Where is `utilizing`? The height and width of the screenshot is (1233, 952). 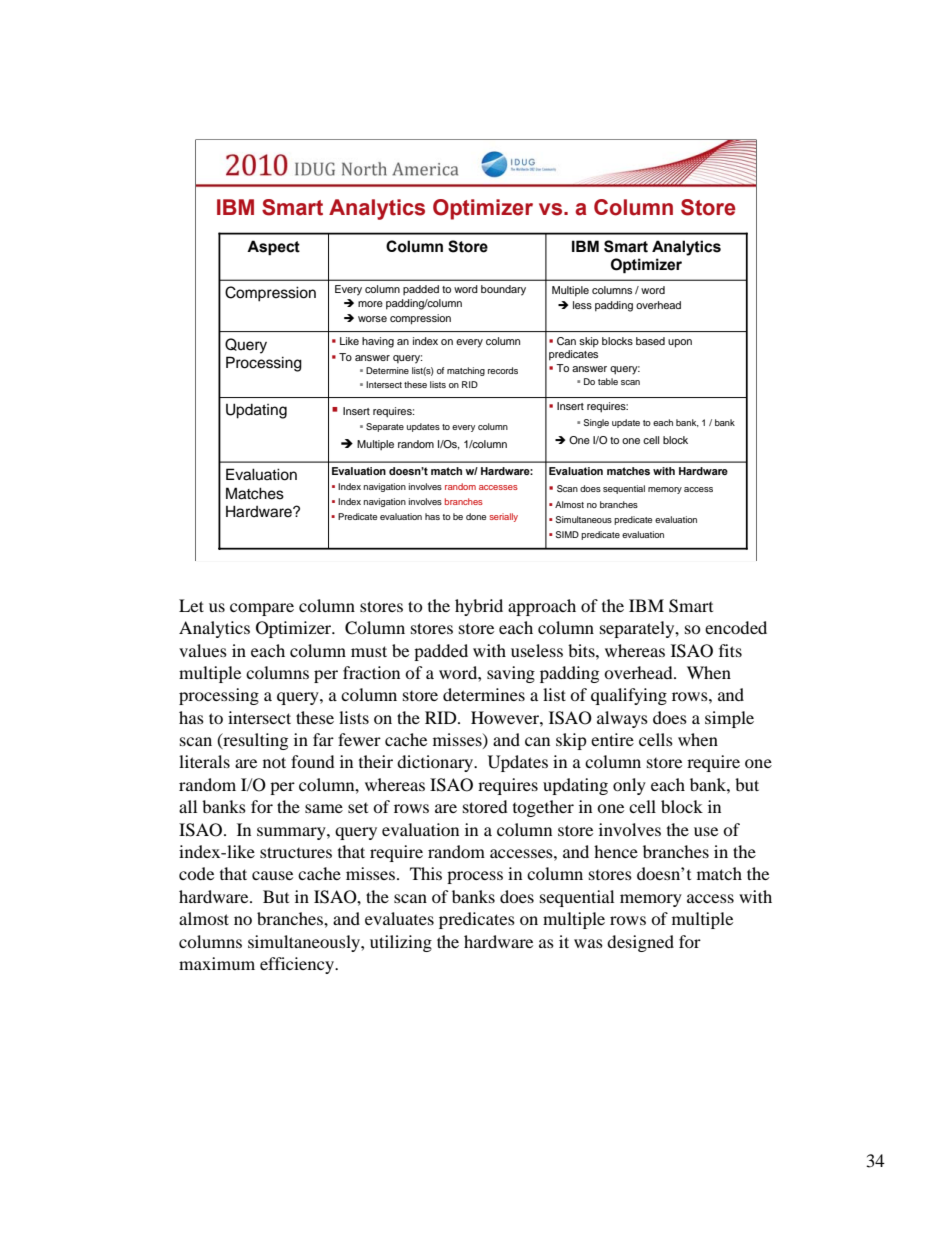
utilizing is located at coordinates (401, 943).
